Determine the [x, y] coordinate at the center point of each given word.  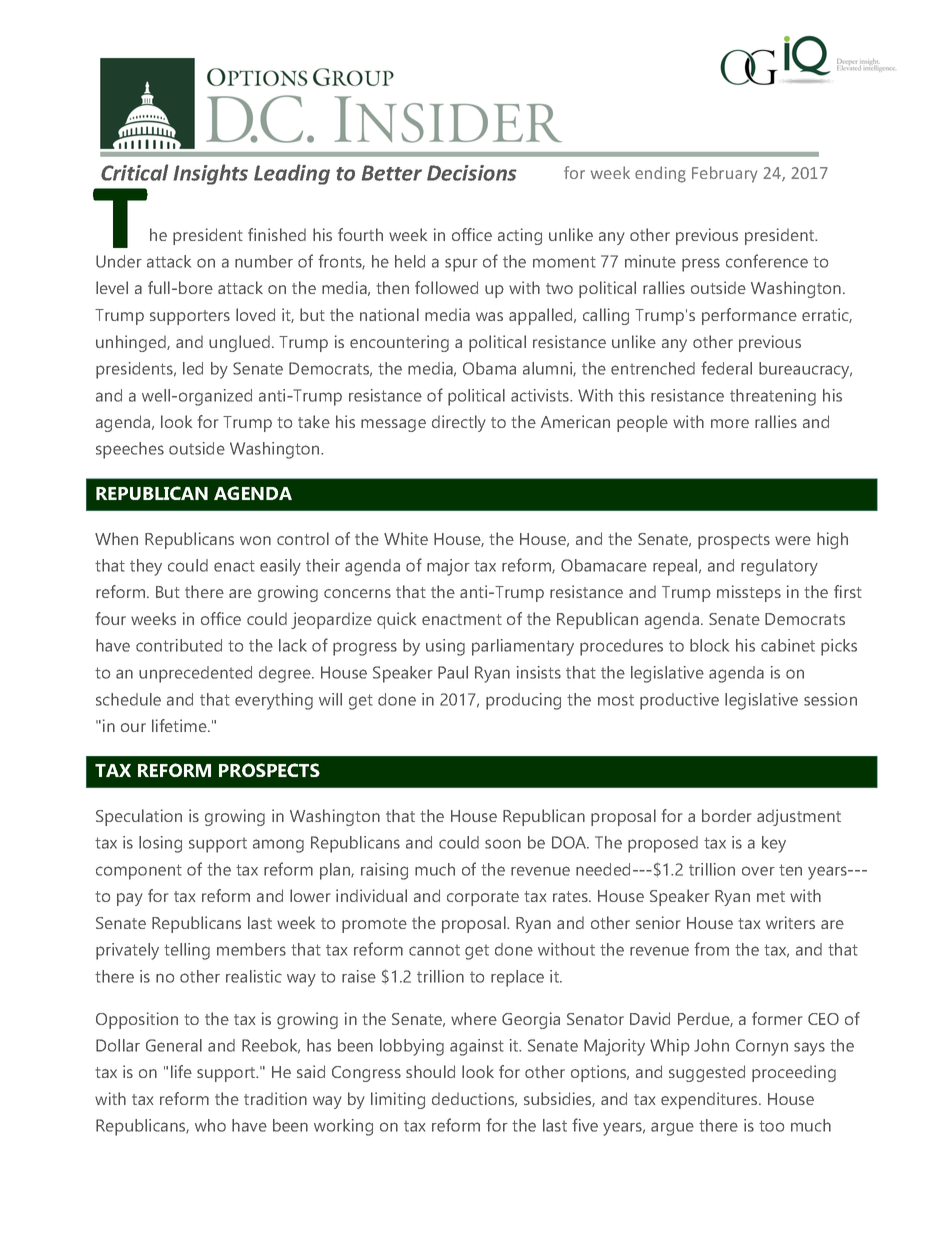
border [727, 815]
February [724, 174]
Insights [210, 174]
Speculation [139, 817]
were [793, 540]
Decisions [472, 173]
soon [503, 844]
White [406, 538]
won [255, 540]
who [210, 1125]
